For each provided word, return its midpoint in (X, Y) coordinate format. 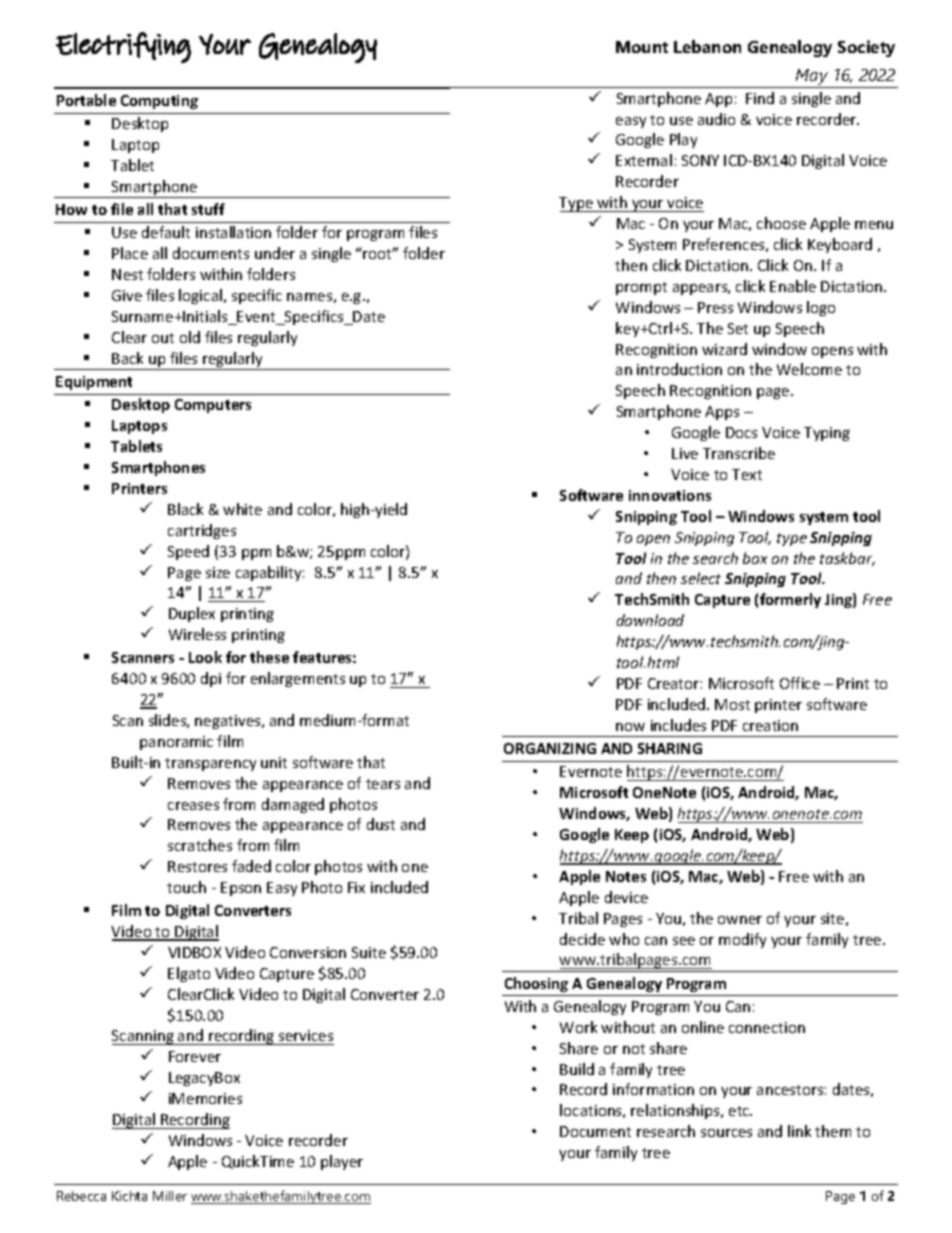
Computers (213, 406)
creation (770, 725)
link (799, 1131)
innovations (670, 495)
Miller (170, 1196)
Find (760, 98)
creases (193, 806)
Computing (159, 102)
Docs (741, 432)
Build (577, 1069)
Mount (642, 47)
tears (383, 784)
